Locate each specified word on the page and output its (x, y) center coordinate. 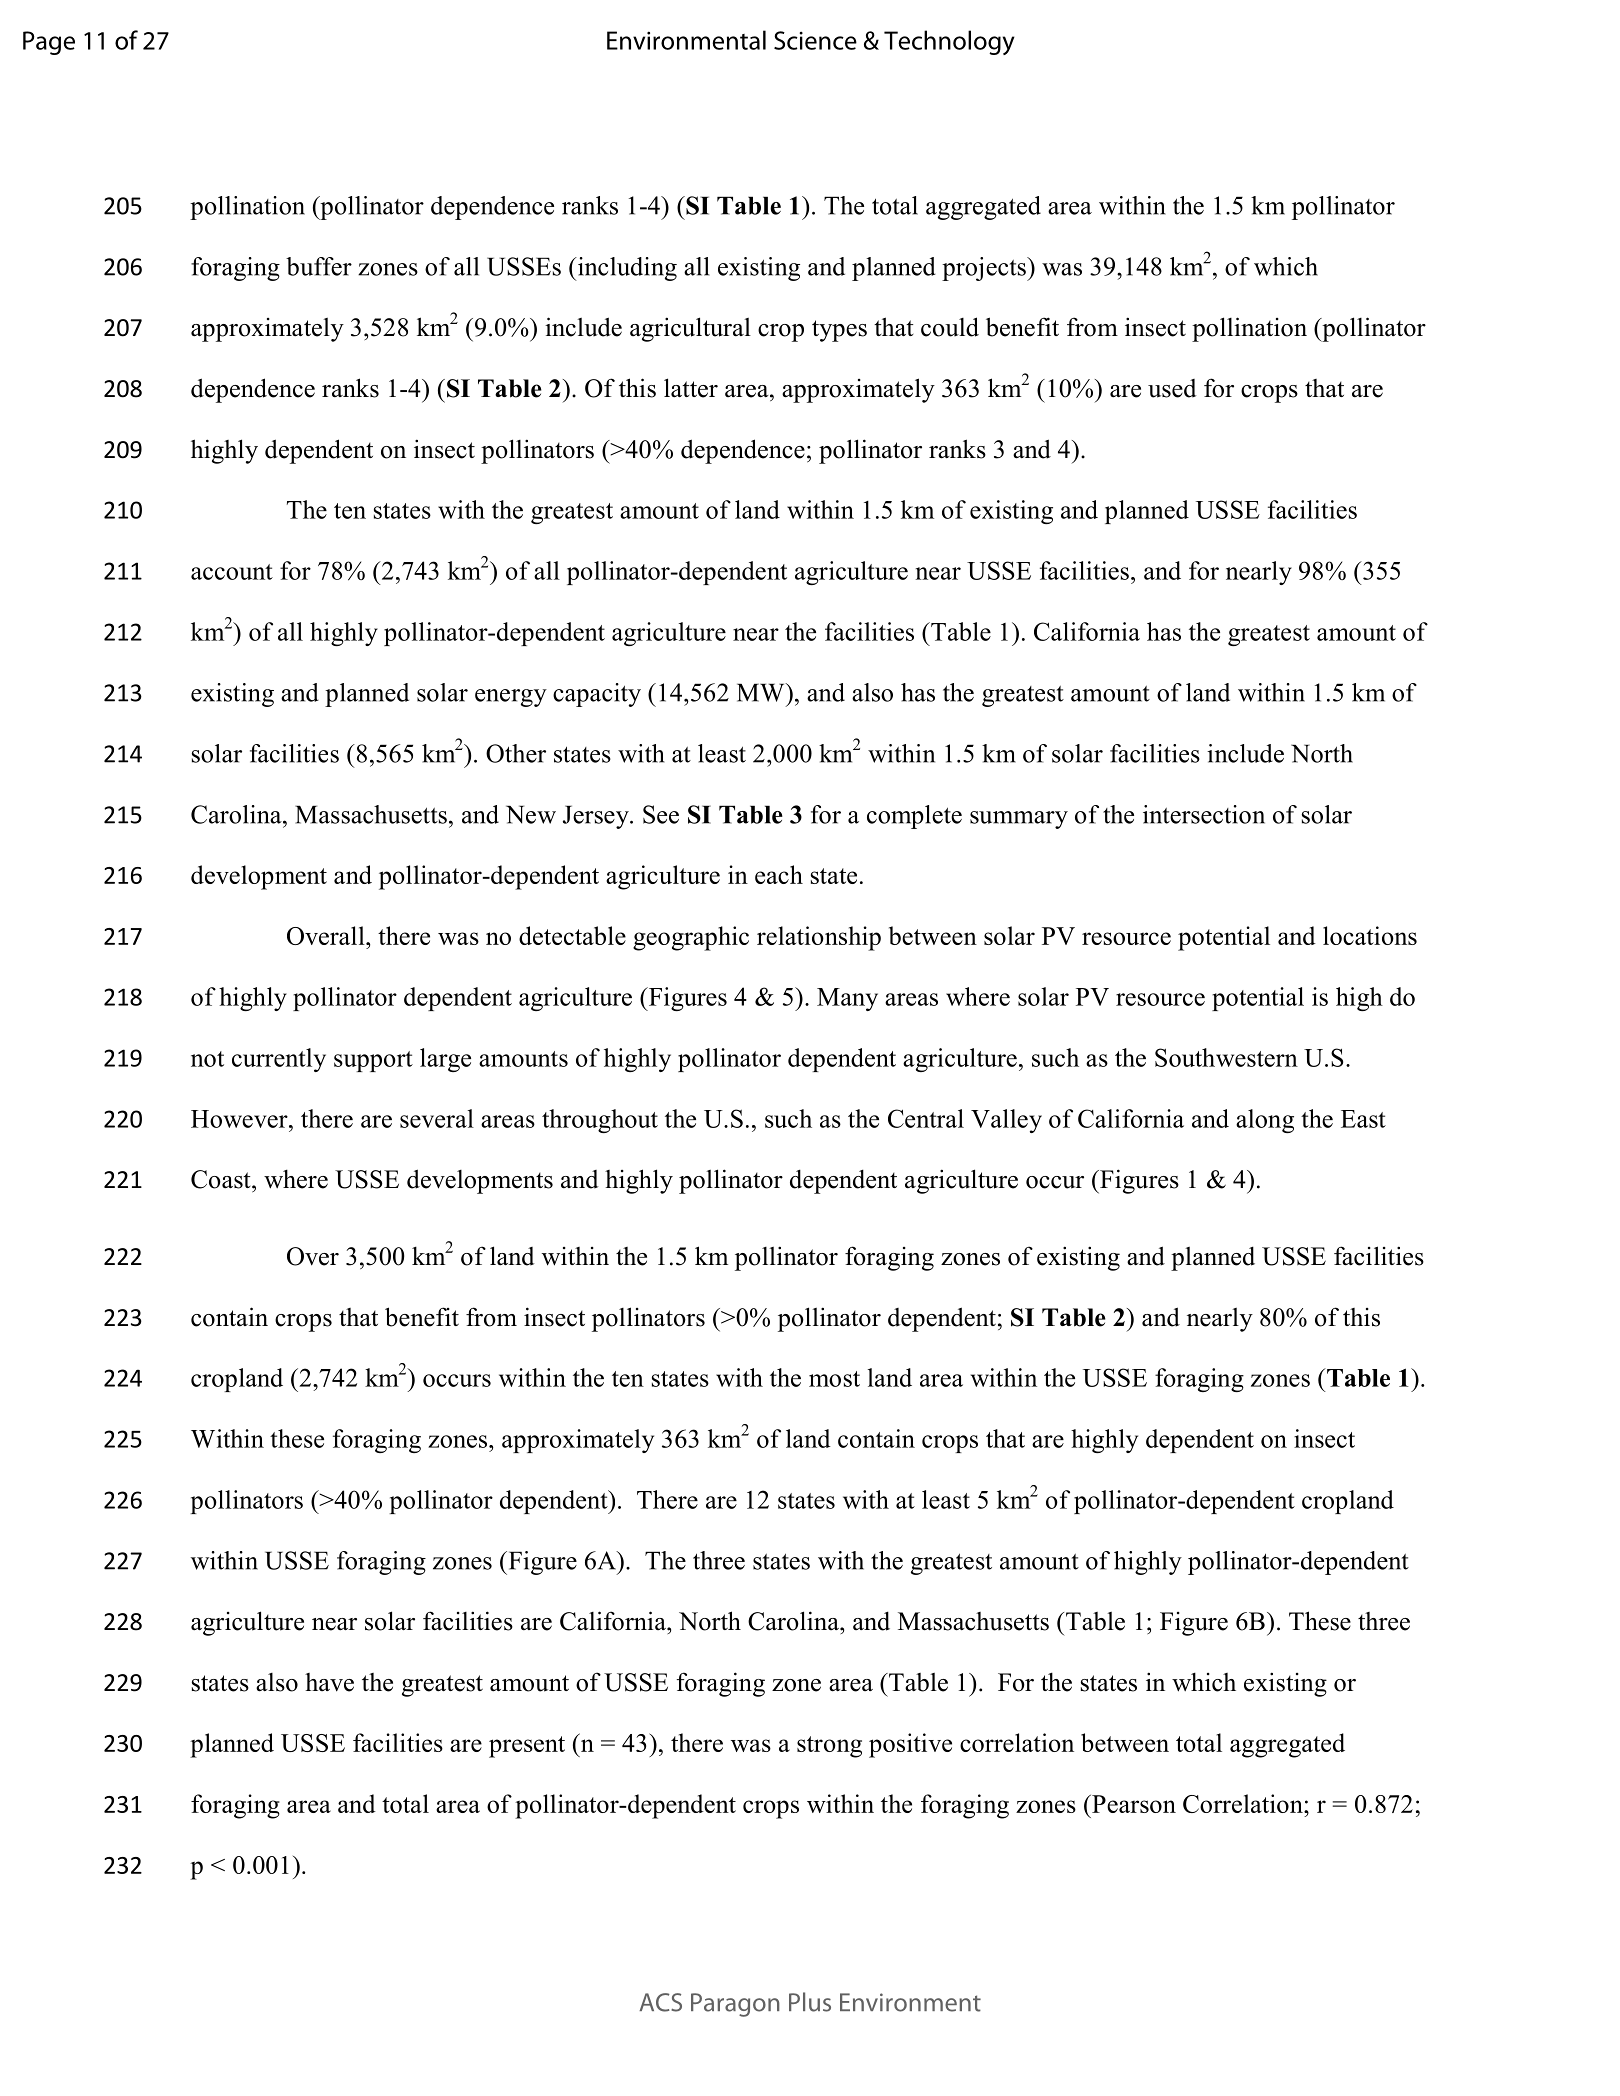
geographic (691, 938)
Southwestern (1226, 1057)
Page (49, 43)
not (207, 1059)
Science (815, 40)
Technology (949, 42)
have (329, 1682)
